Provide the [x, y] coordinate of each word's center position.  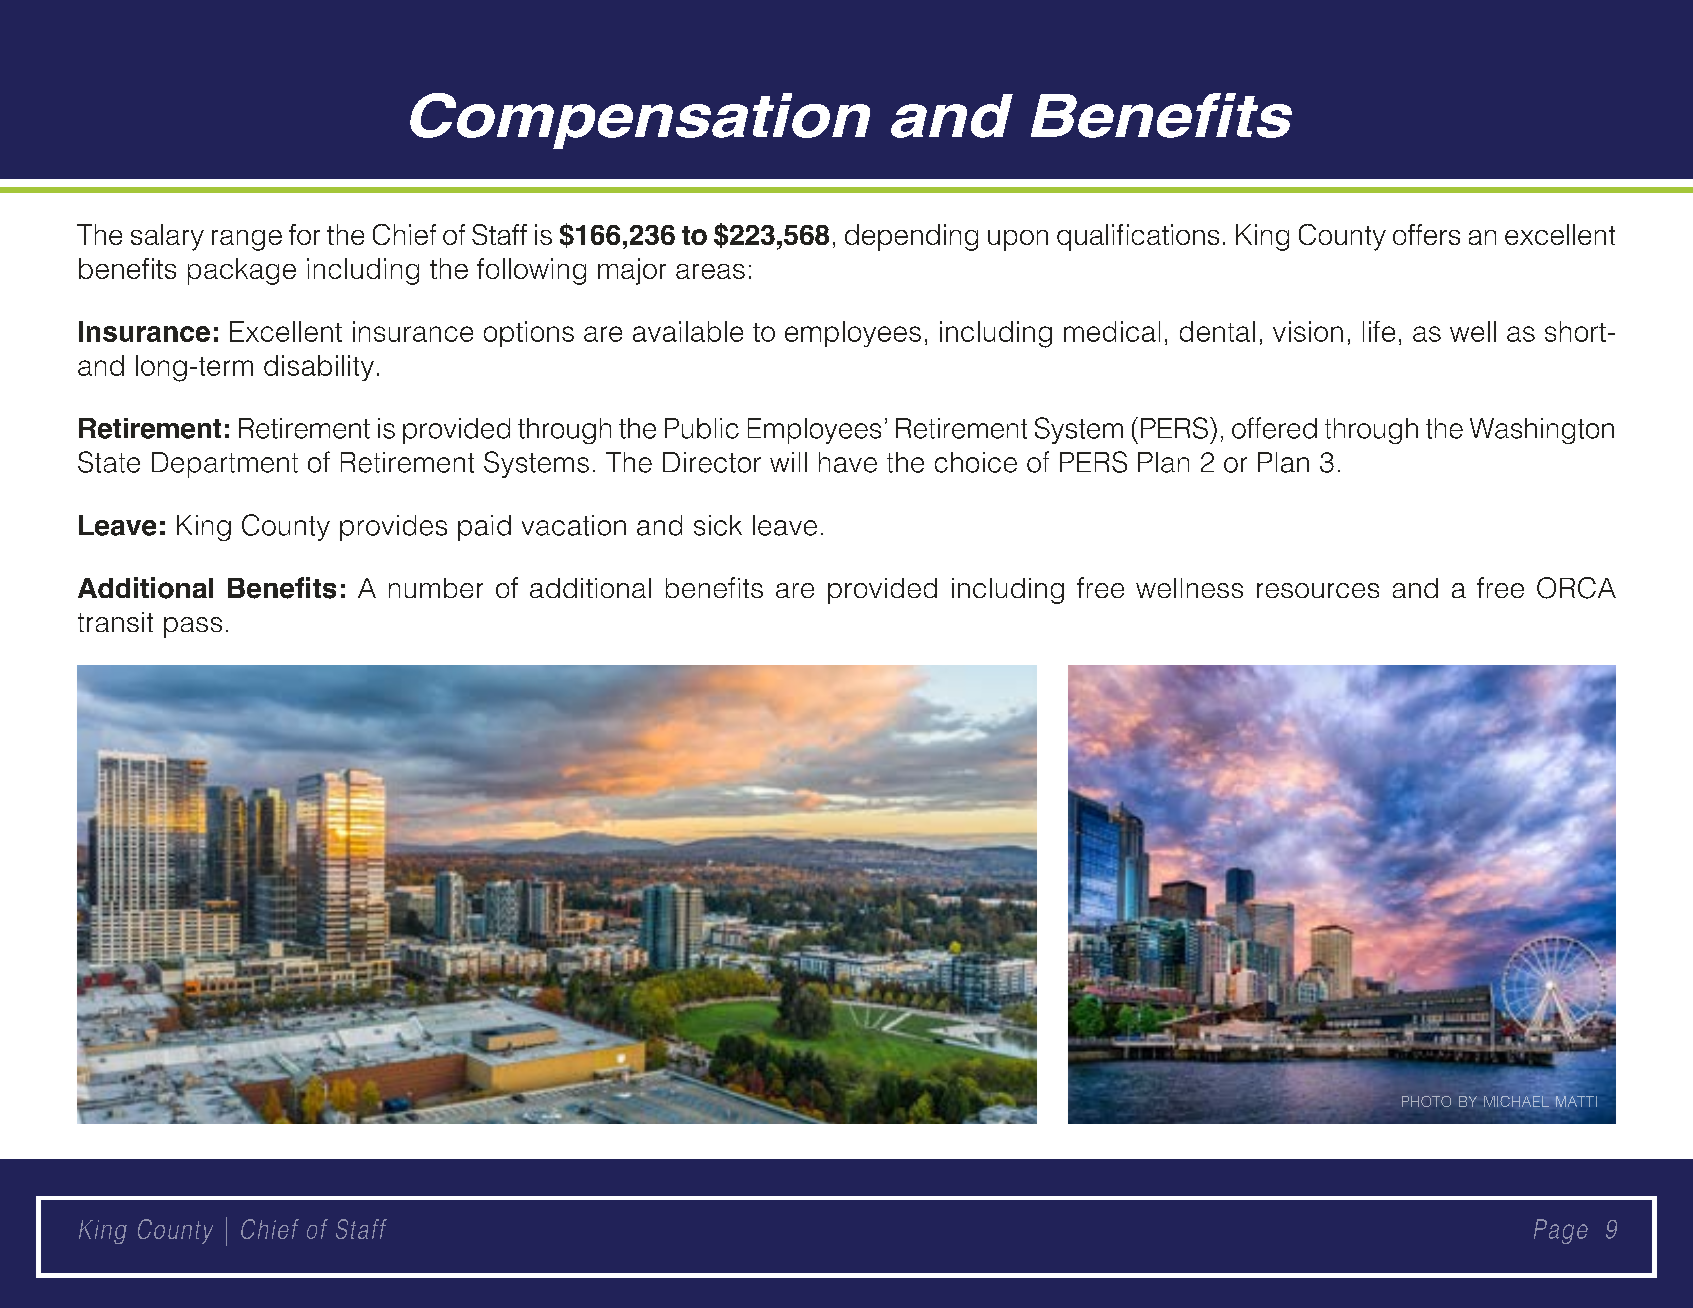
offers [1426, 234]
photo [1426, 1101]
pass [193, 627]
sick [718, 525]
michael [1516, 1101]
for [304, 234]
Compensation [640, 121]
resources [1318, 590]
